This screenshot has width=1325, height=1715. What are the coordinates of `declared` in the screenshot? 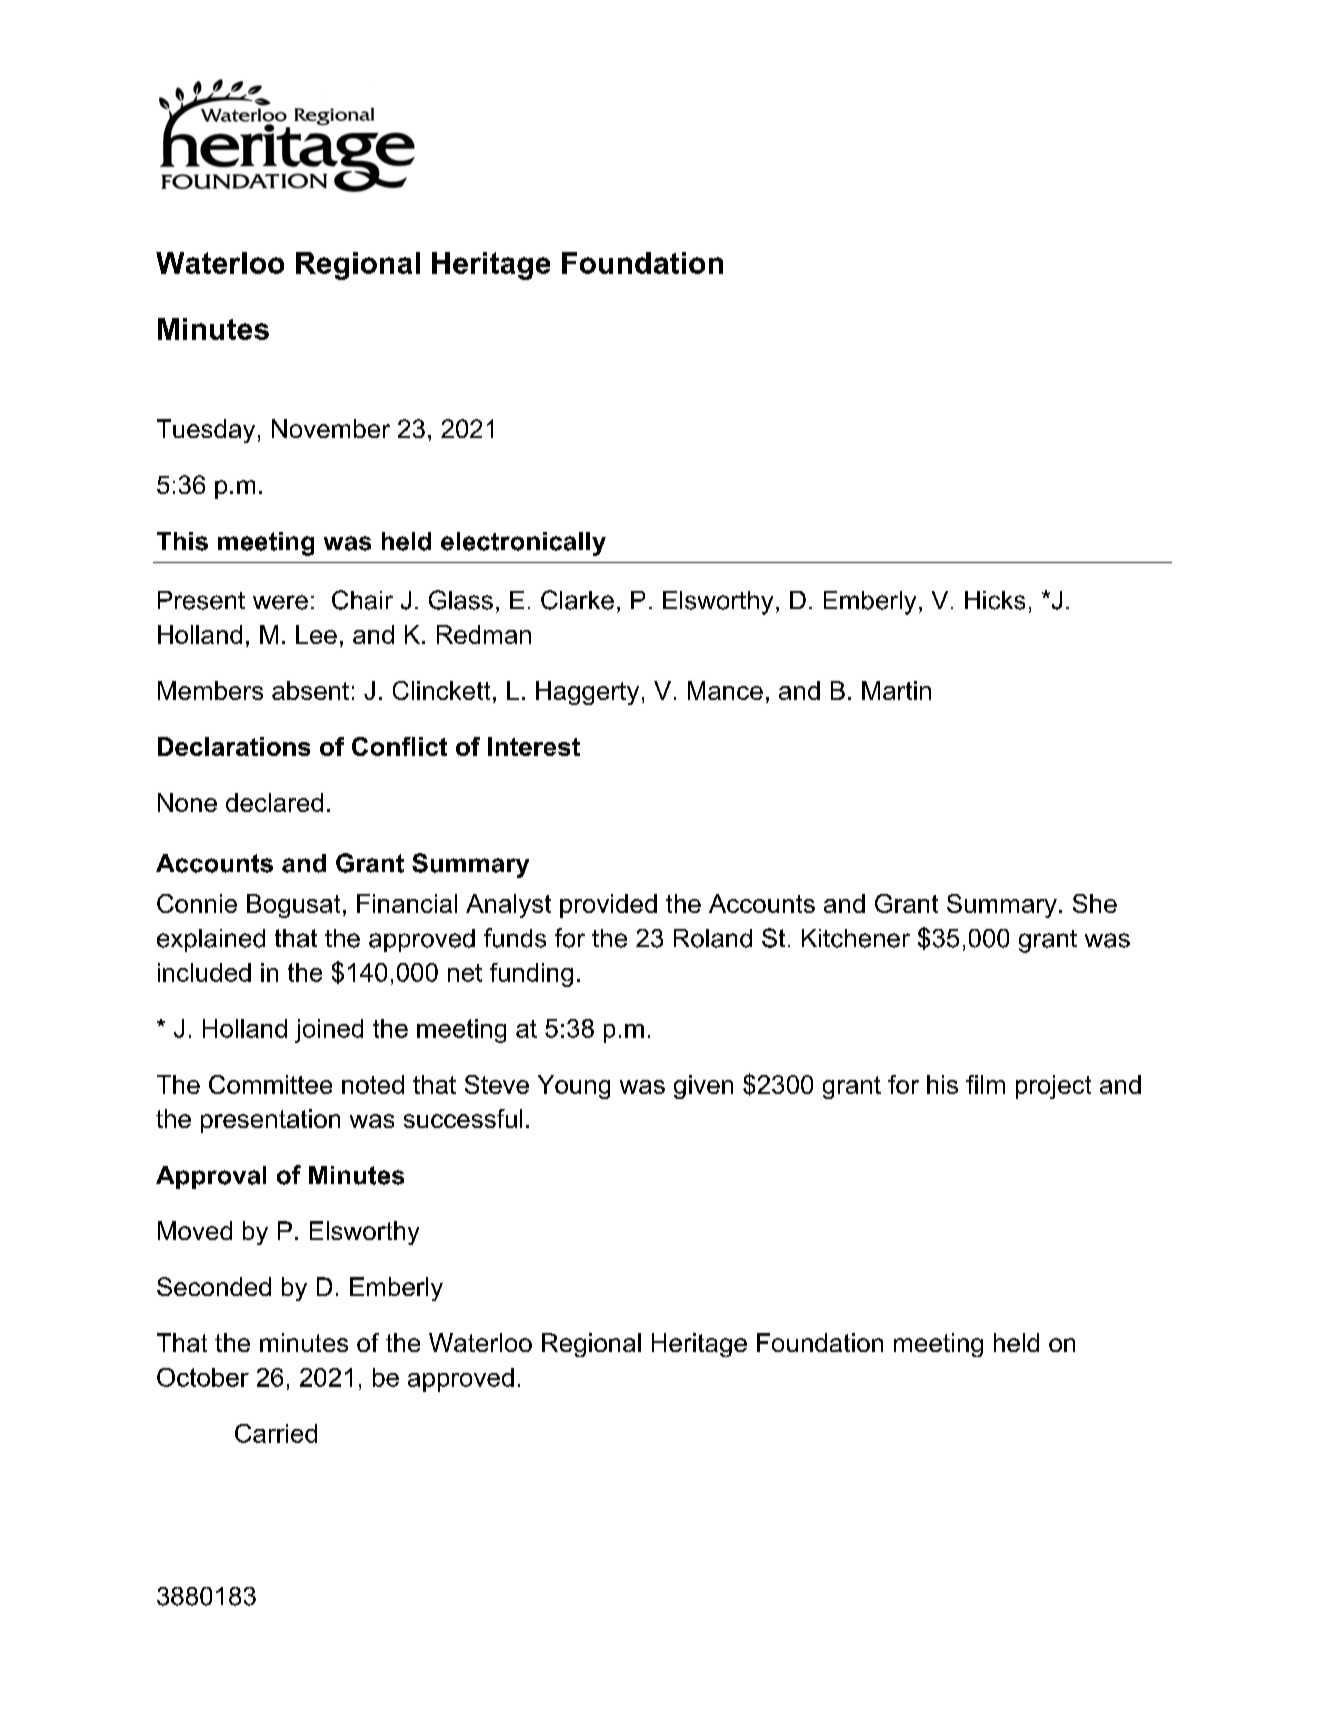 It's located at (274, 802).
